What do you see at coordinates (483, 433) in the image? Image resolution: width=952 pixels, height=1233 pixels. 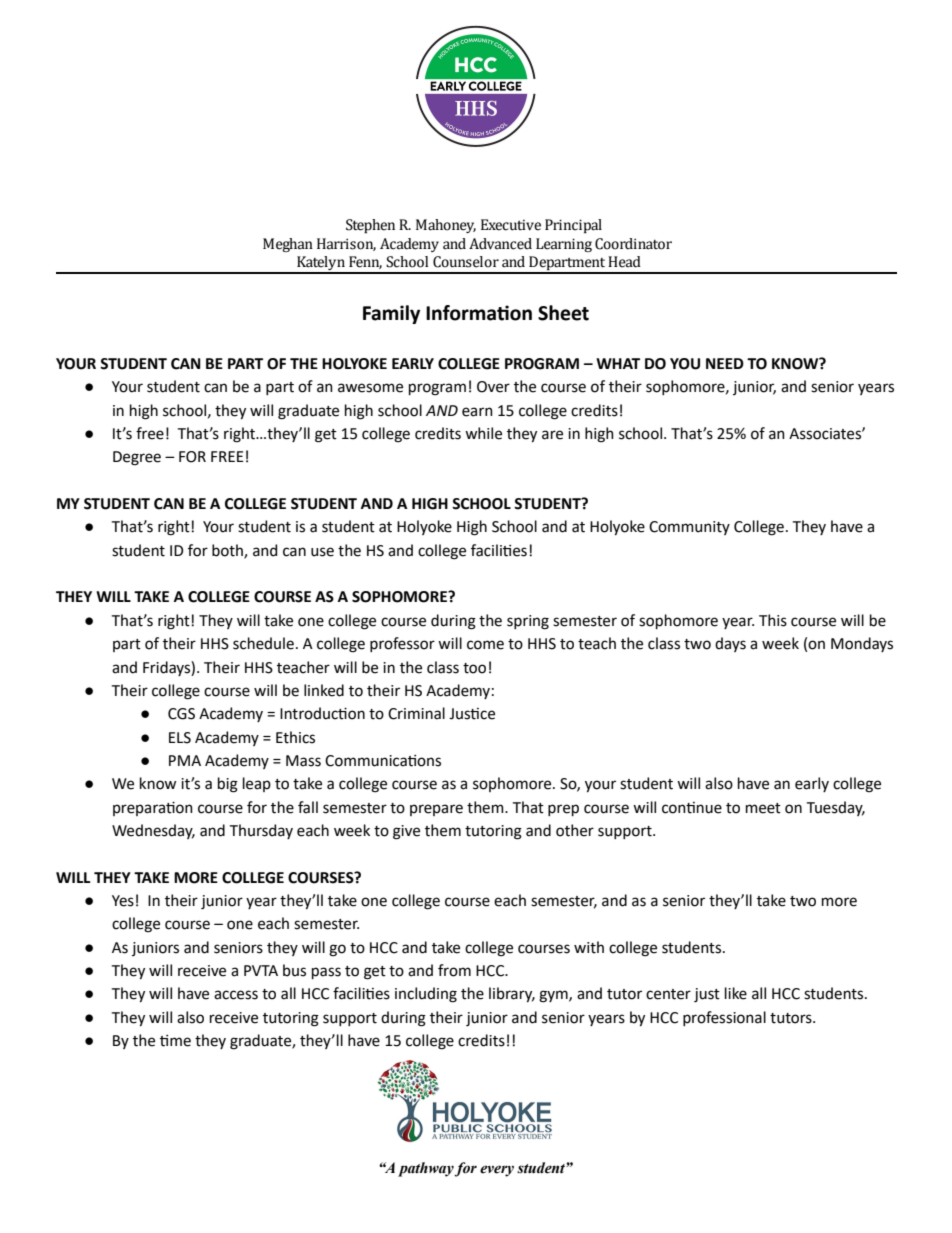 I see `while` at bounding box center [483, 433].
